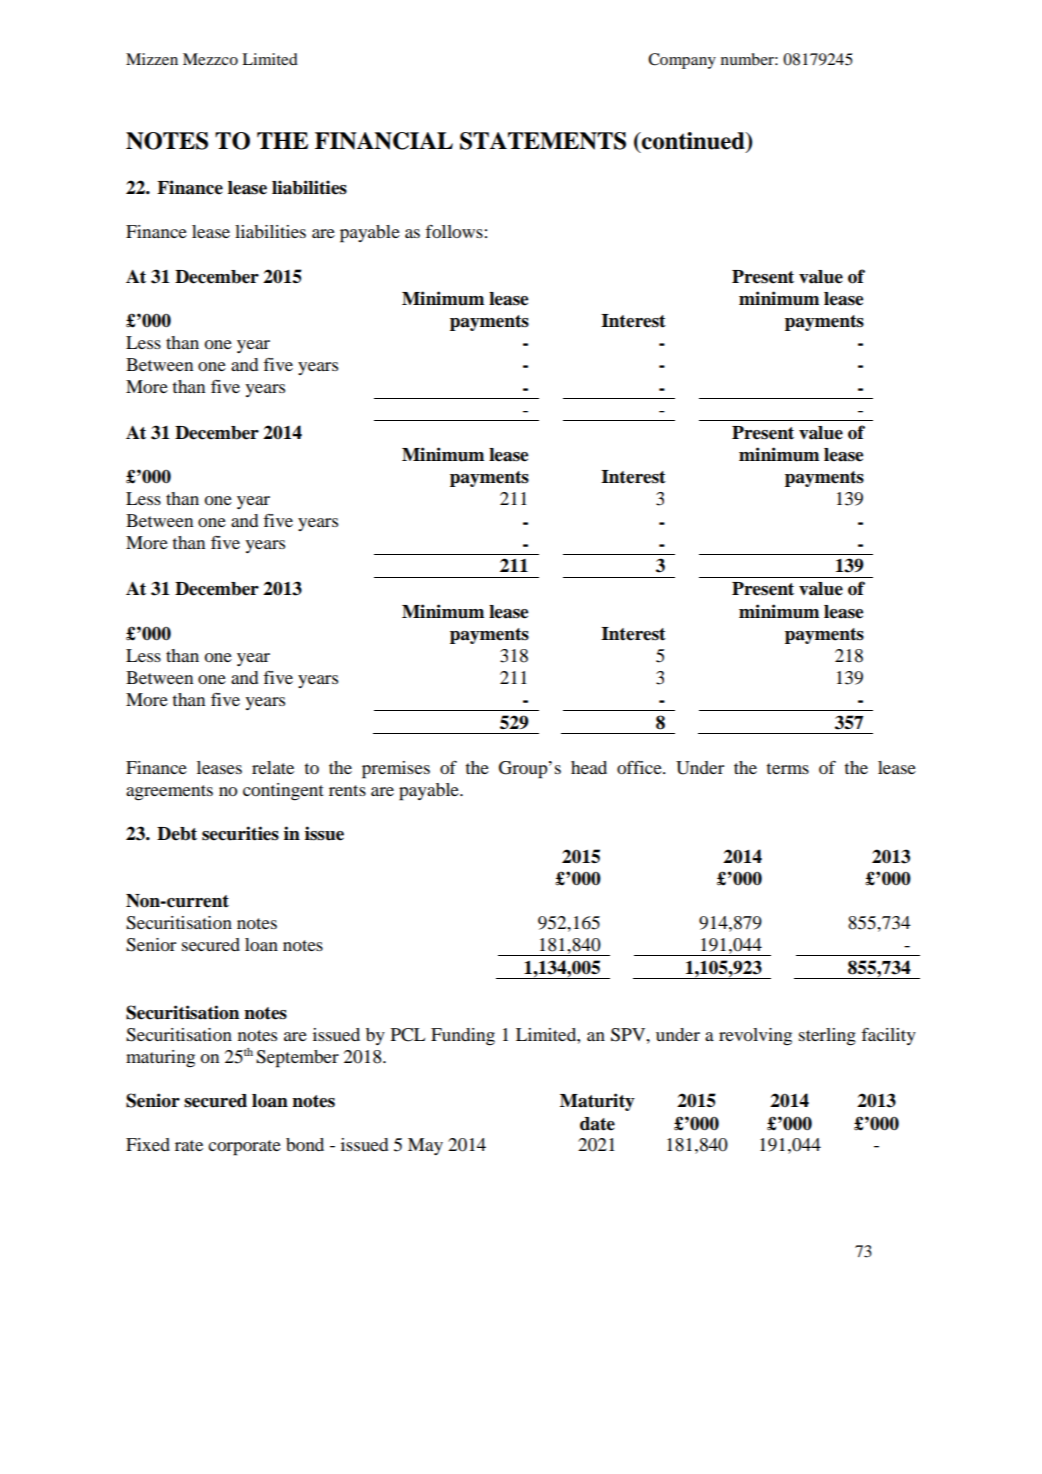  I want to click on date, so click(597, 1124).
